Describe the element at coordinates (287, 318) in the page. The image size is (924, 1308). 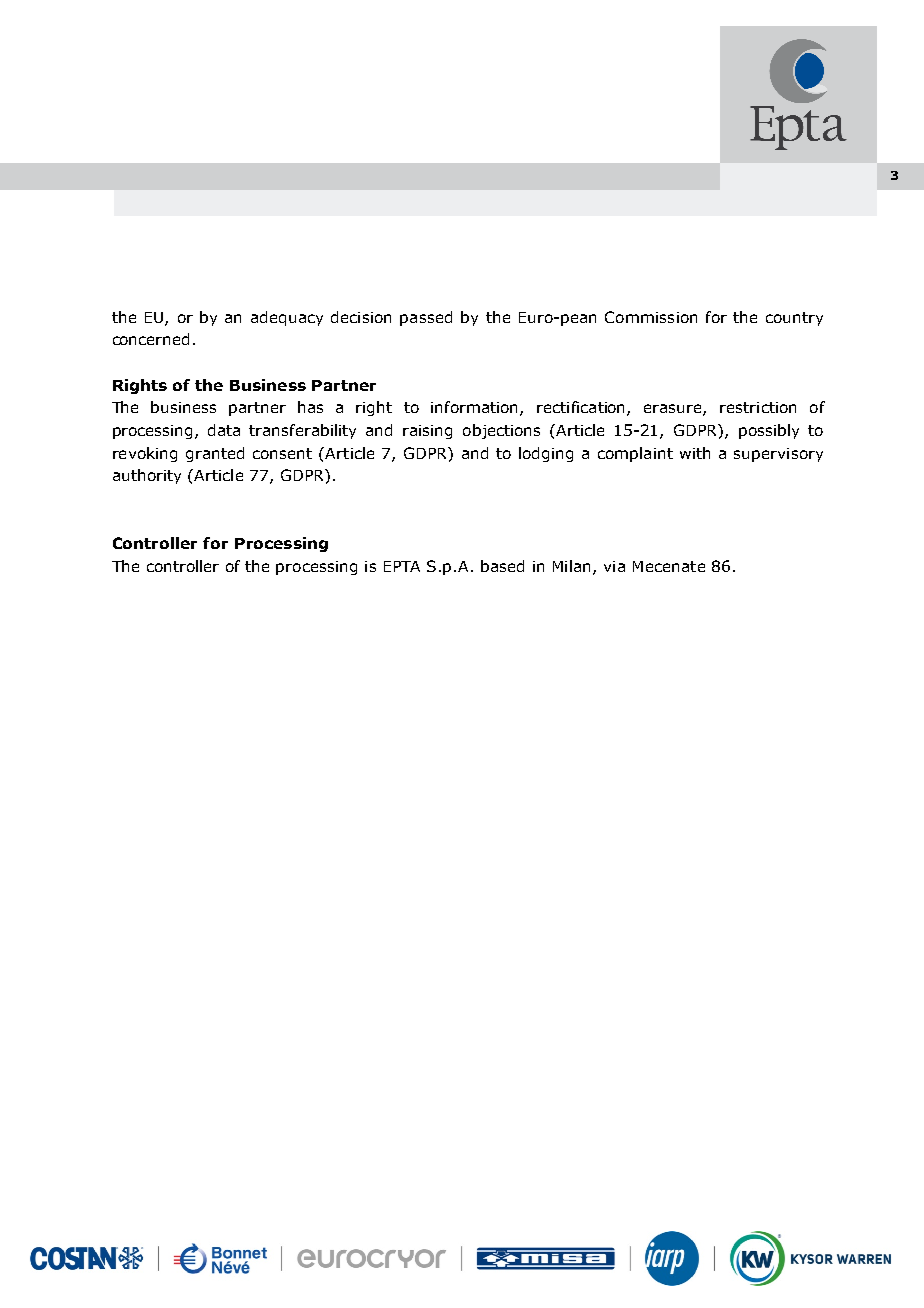
I see `adequacy` at that location.
